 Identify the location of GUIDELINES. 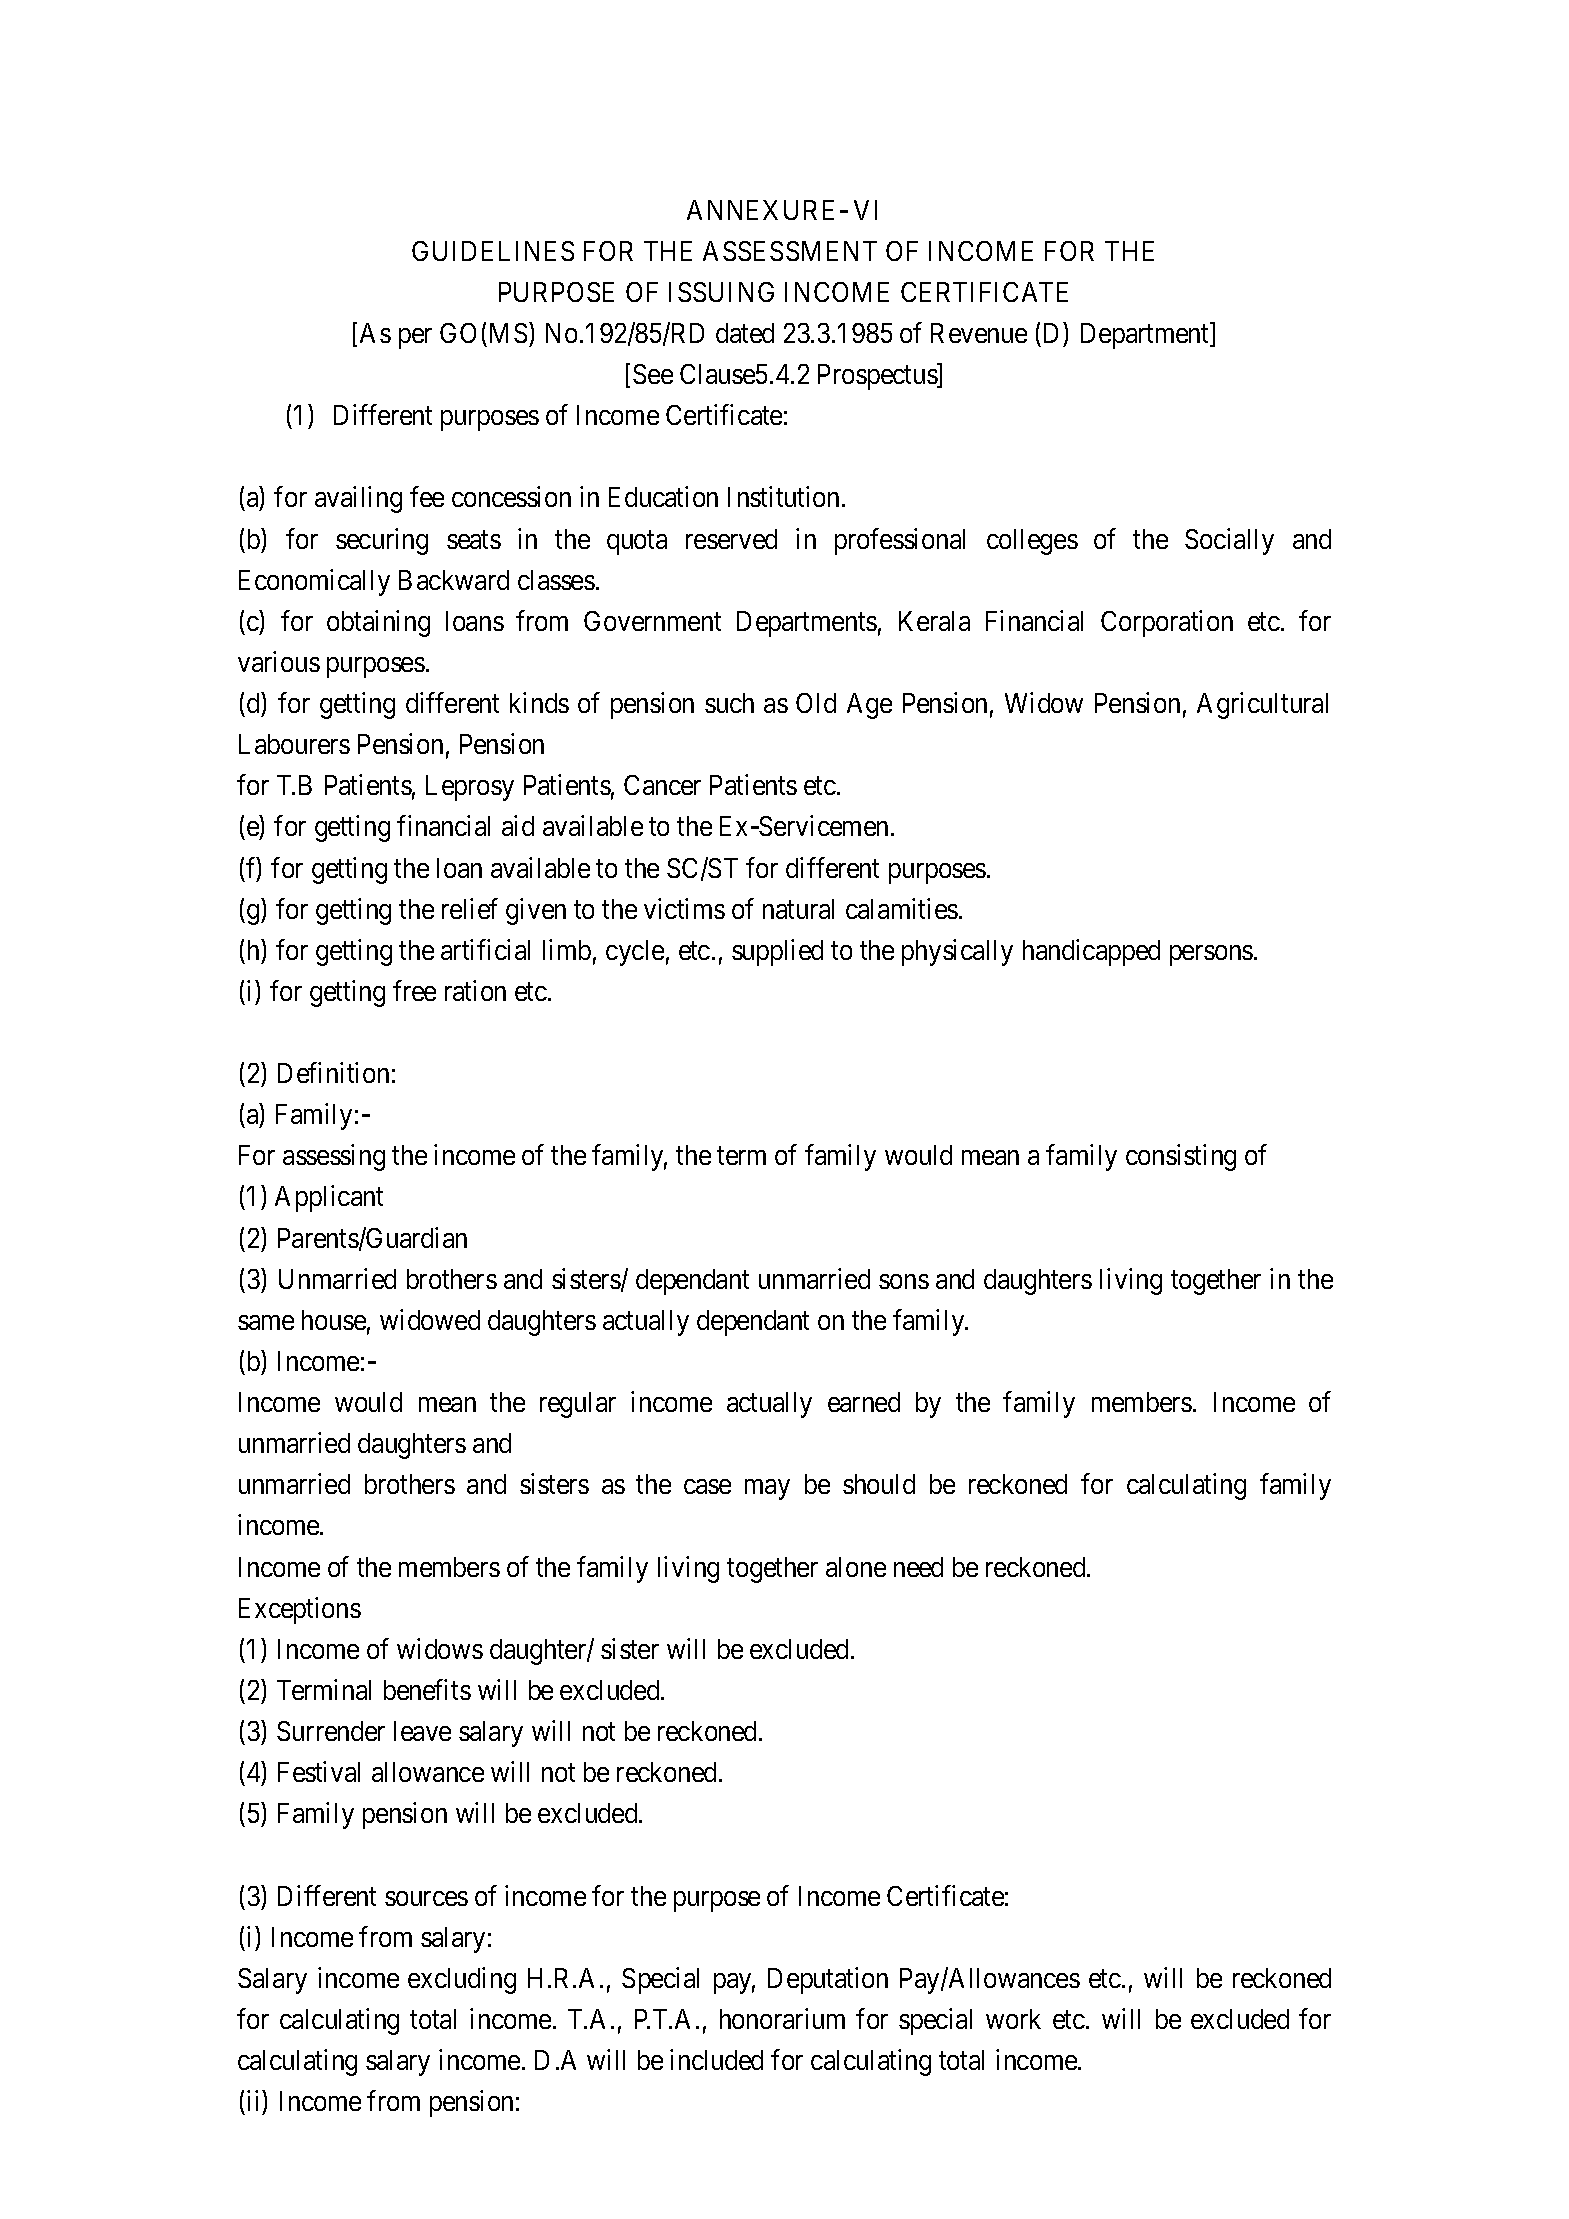
(493, 251).
